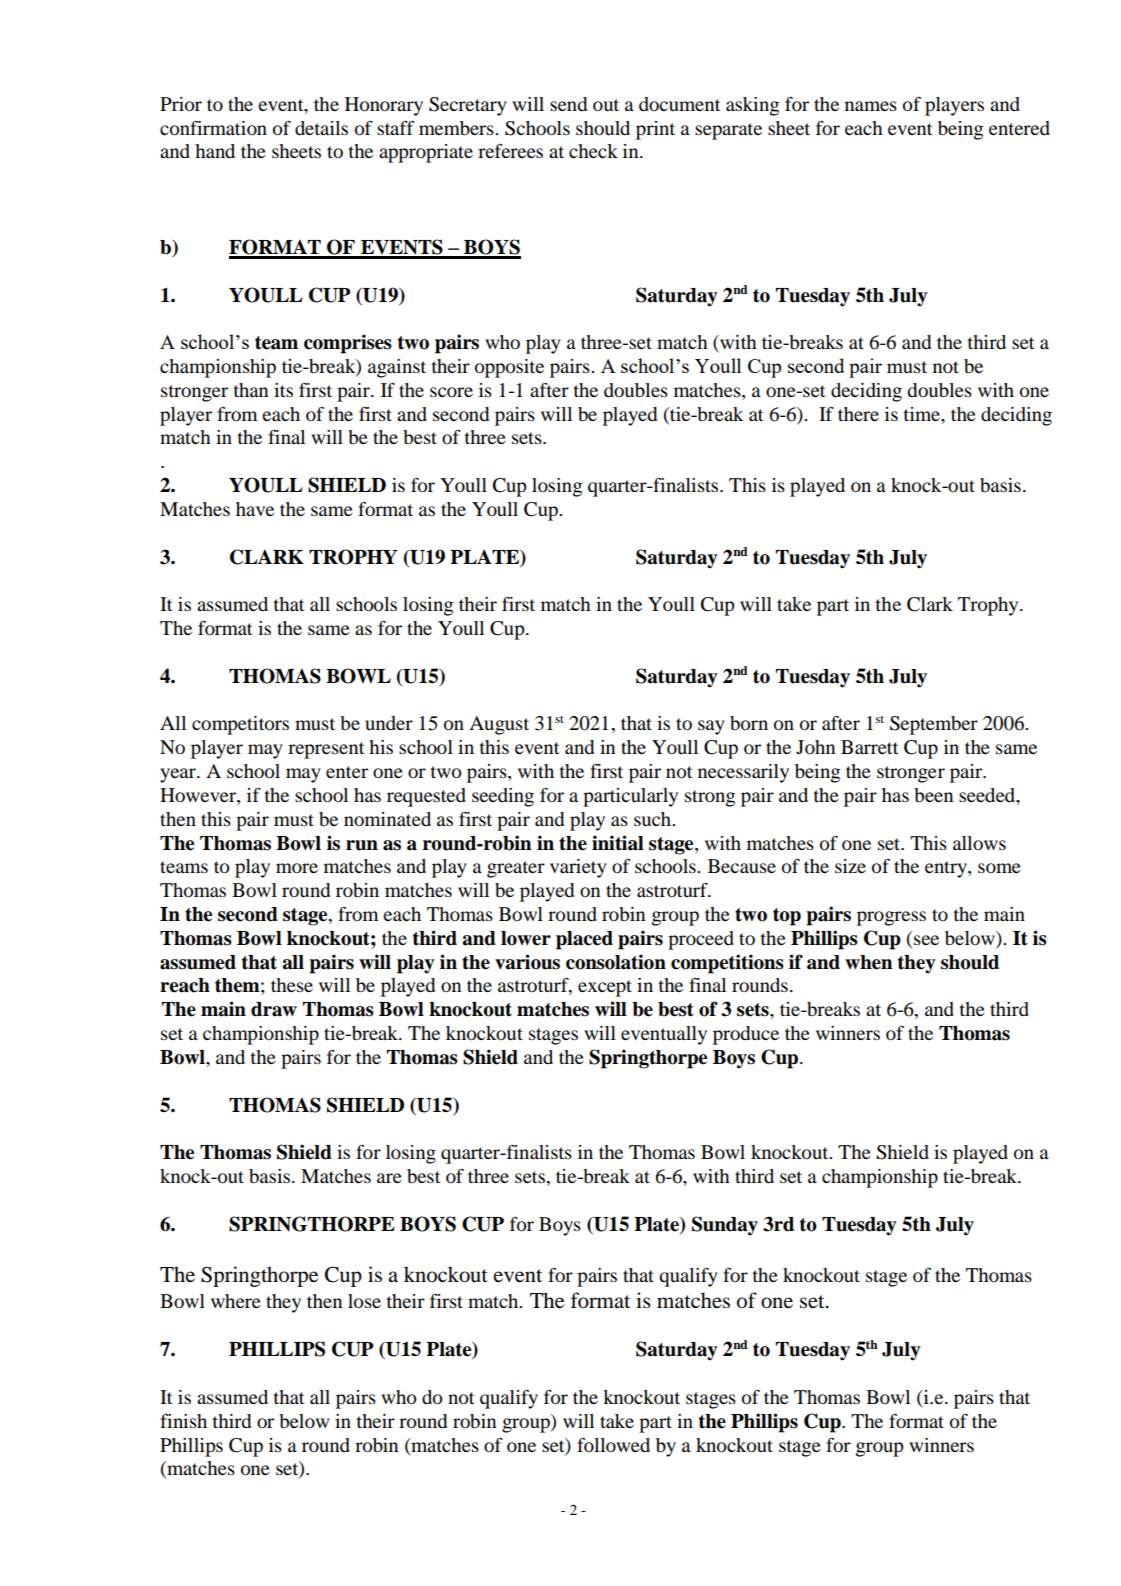  I want to click on finish, so click(183, 1421).
